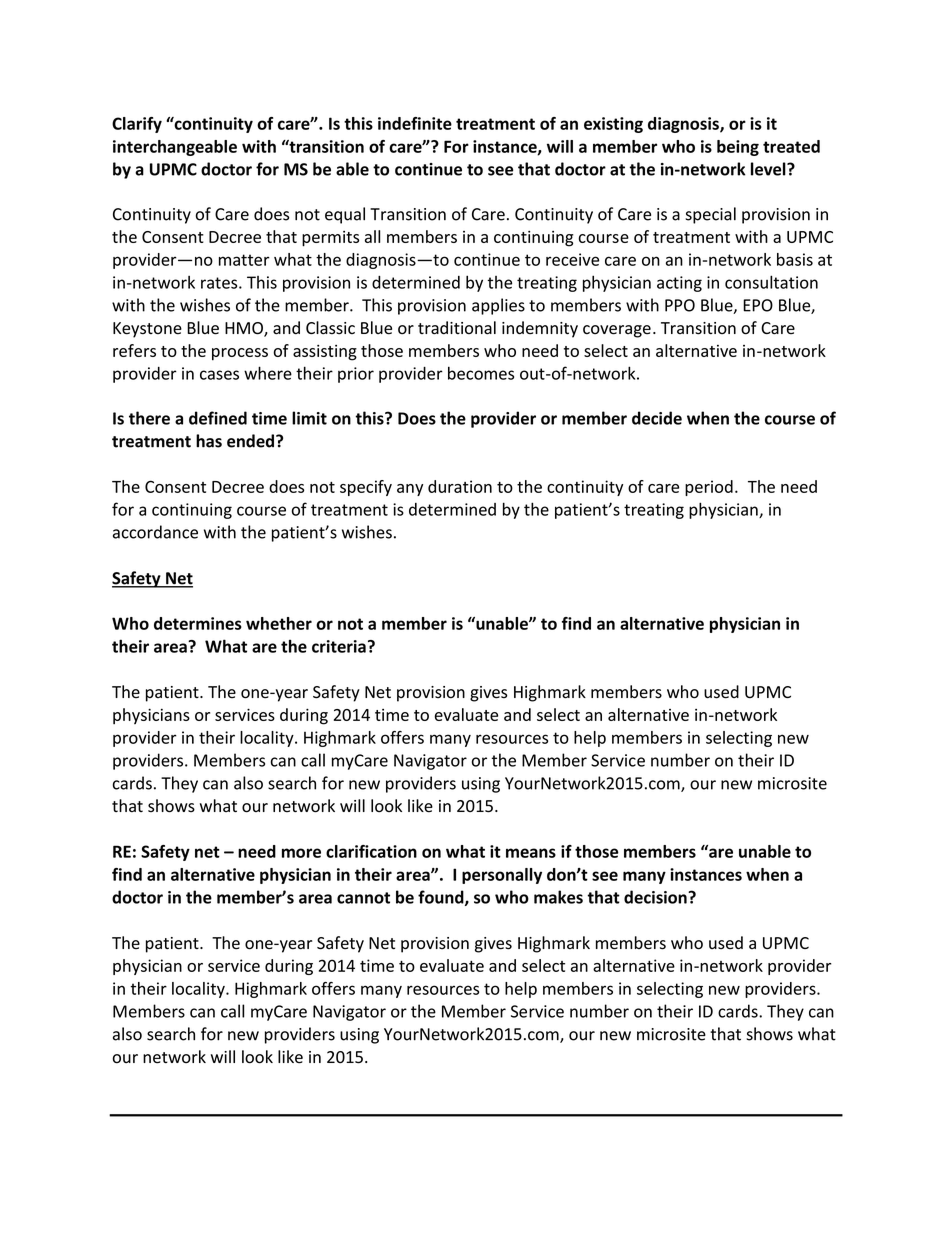  What do you see at coordinates (198, 623) in the screenshot?
I see `determines` at bounding box center [198, 623].
